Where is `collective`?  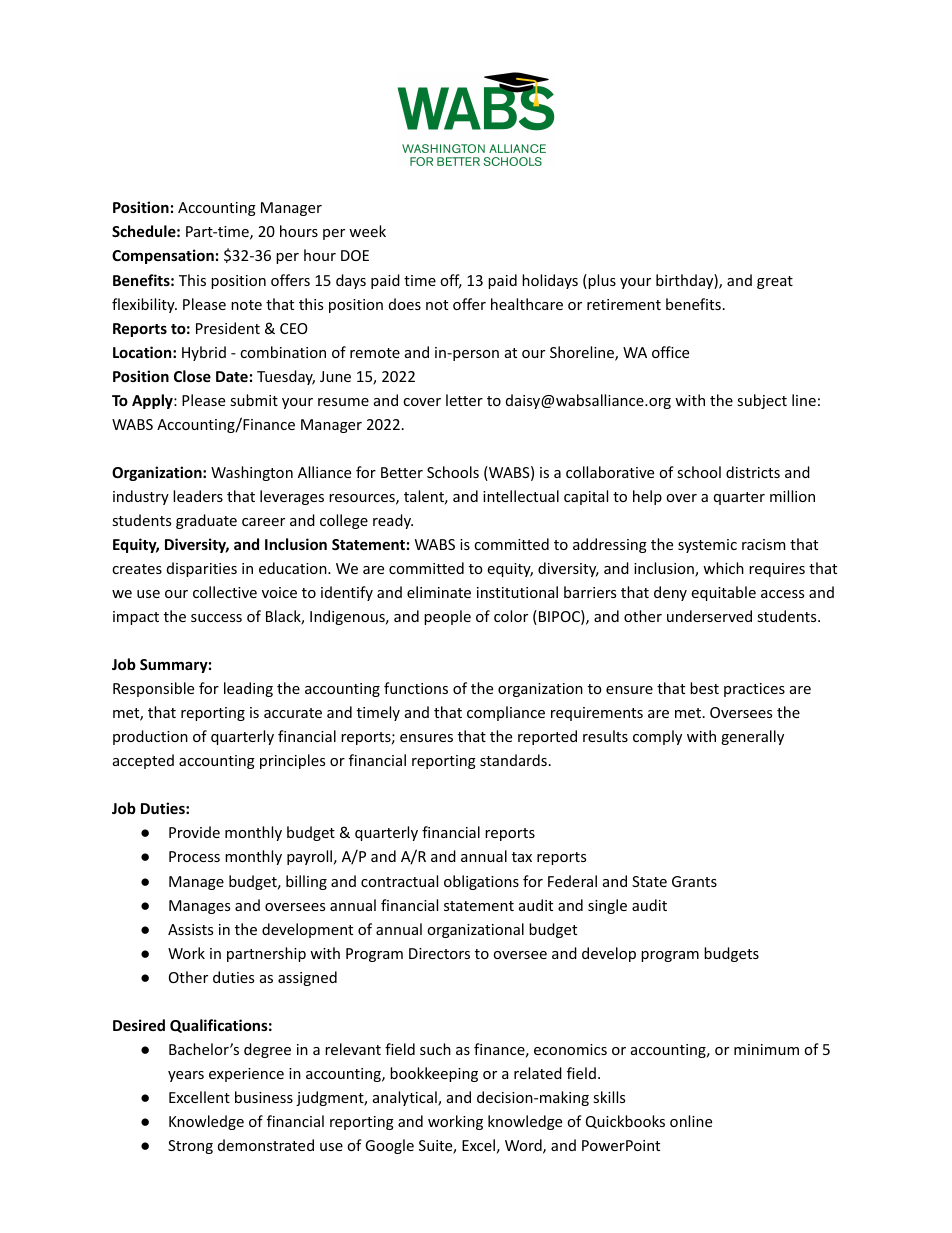
collective is located at coordinates (225, 592).
